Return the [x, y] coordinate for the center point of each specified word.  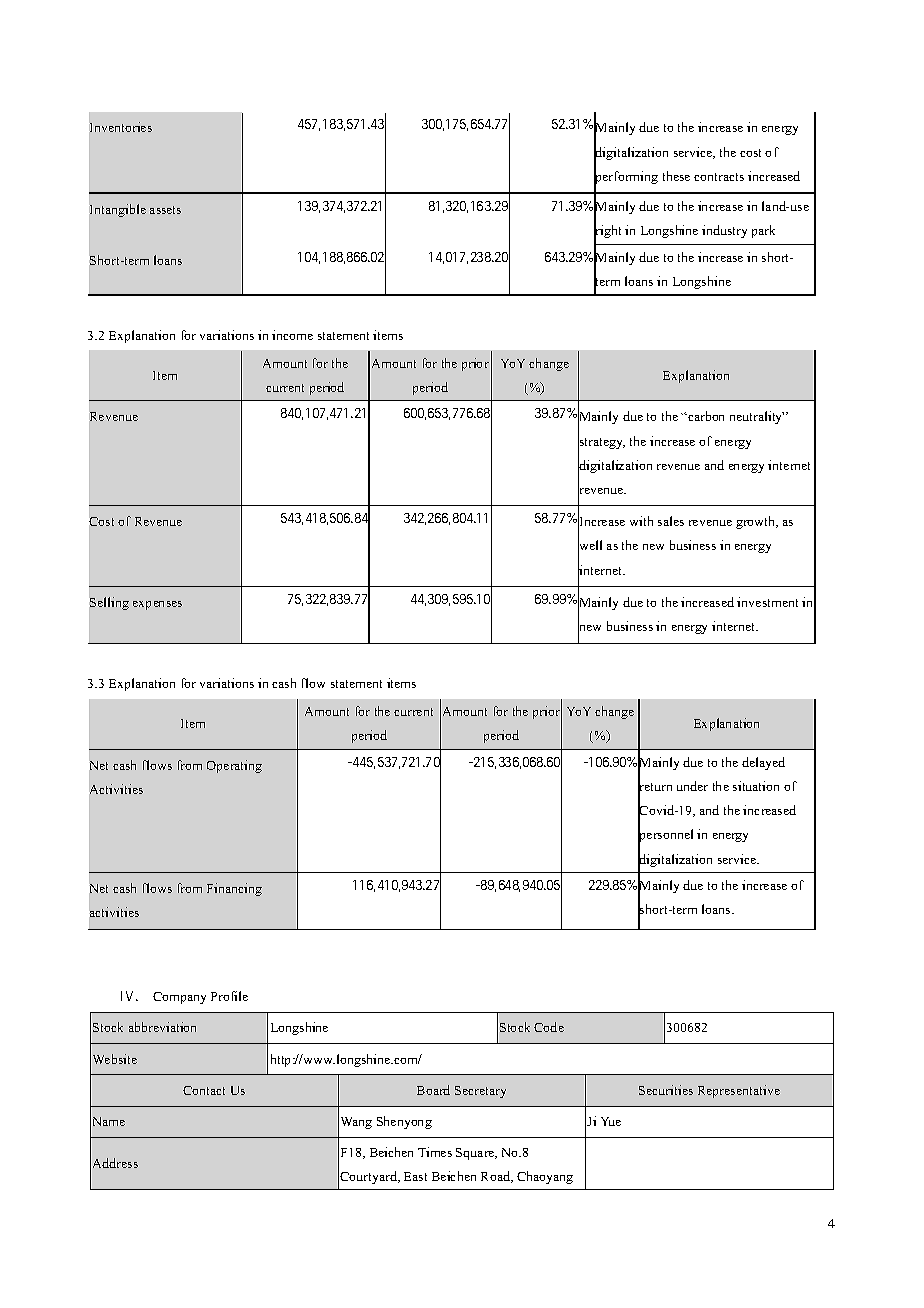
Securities [666, 1090]
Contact [204, 1090]
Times [435, 1152]
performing [626, 178]
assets [165, 210]
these [676, 176]
